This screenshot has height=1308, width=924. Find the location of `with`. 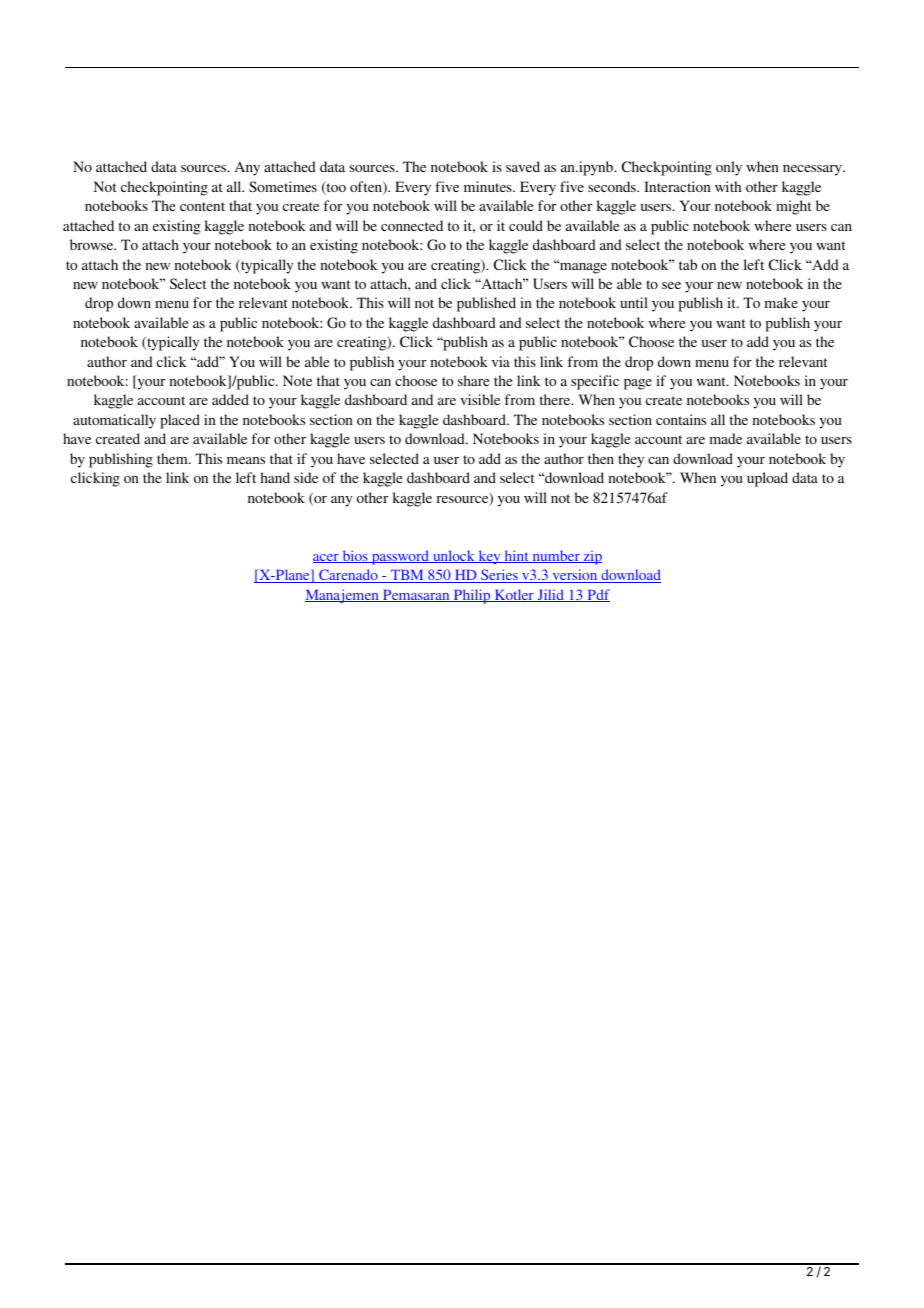

with is located at coordinates (728, 186).
